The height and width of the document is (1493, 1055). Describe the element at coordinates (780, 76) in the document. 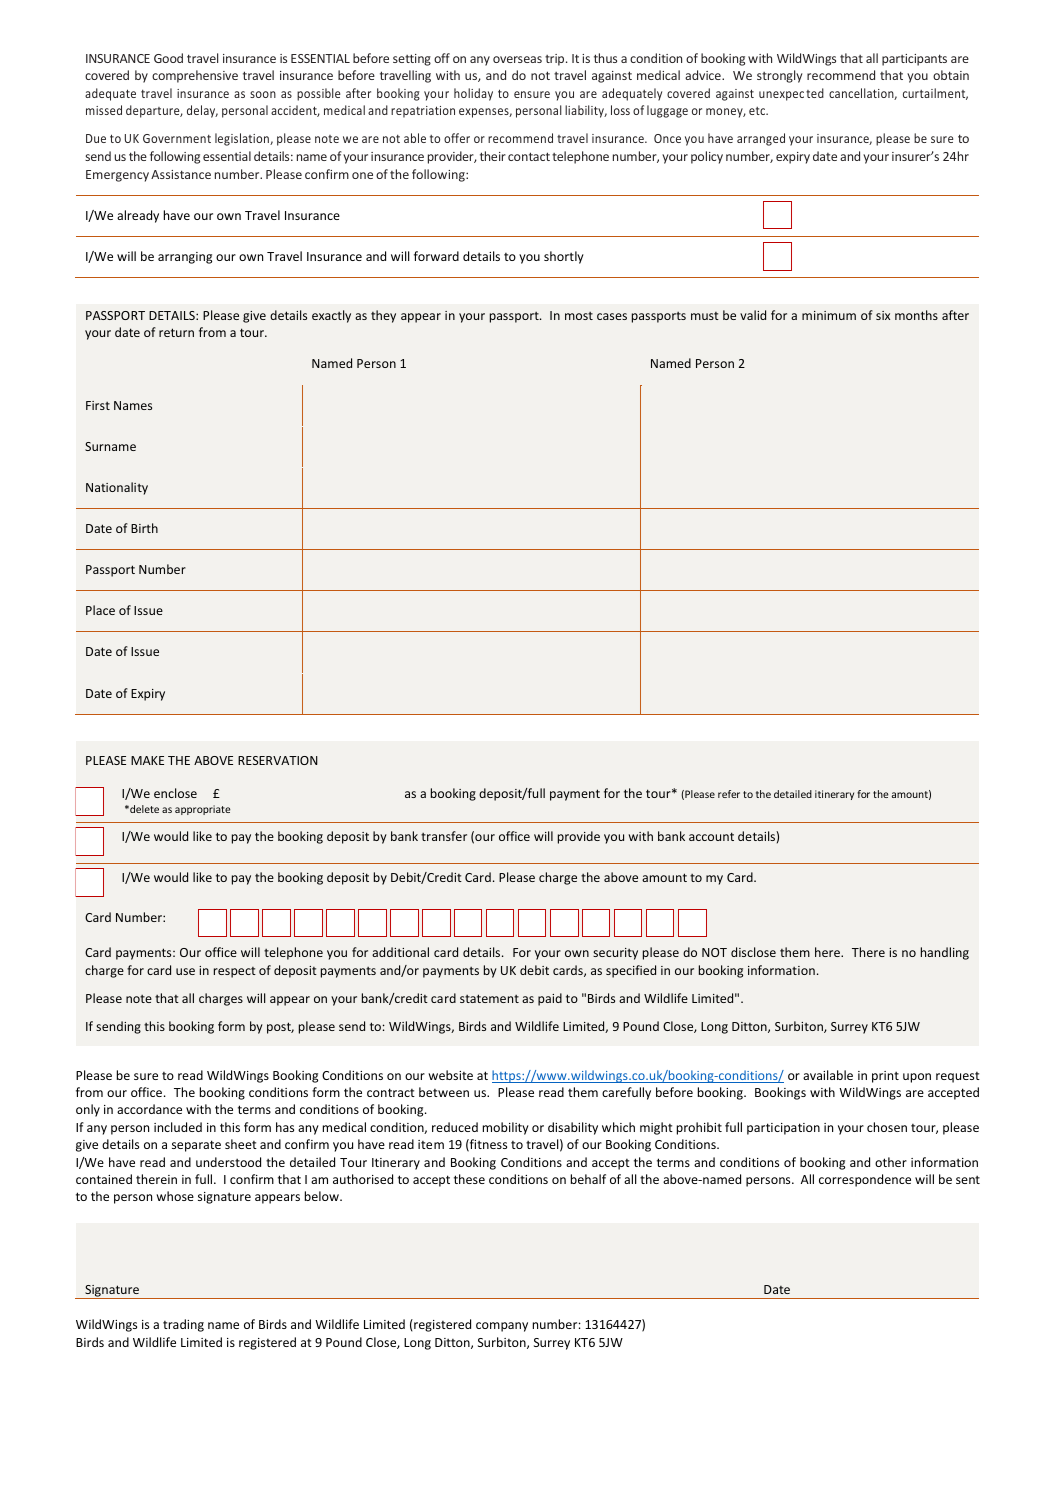

I see `strongly` at that location.
